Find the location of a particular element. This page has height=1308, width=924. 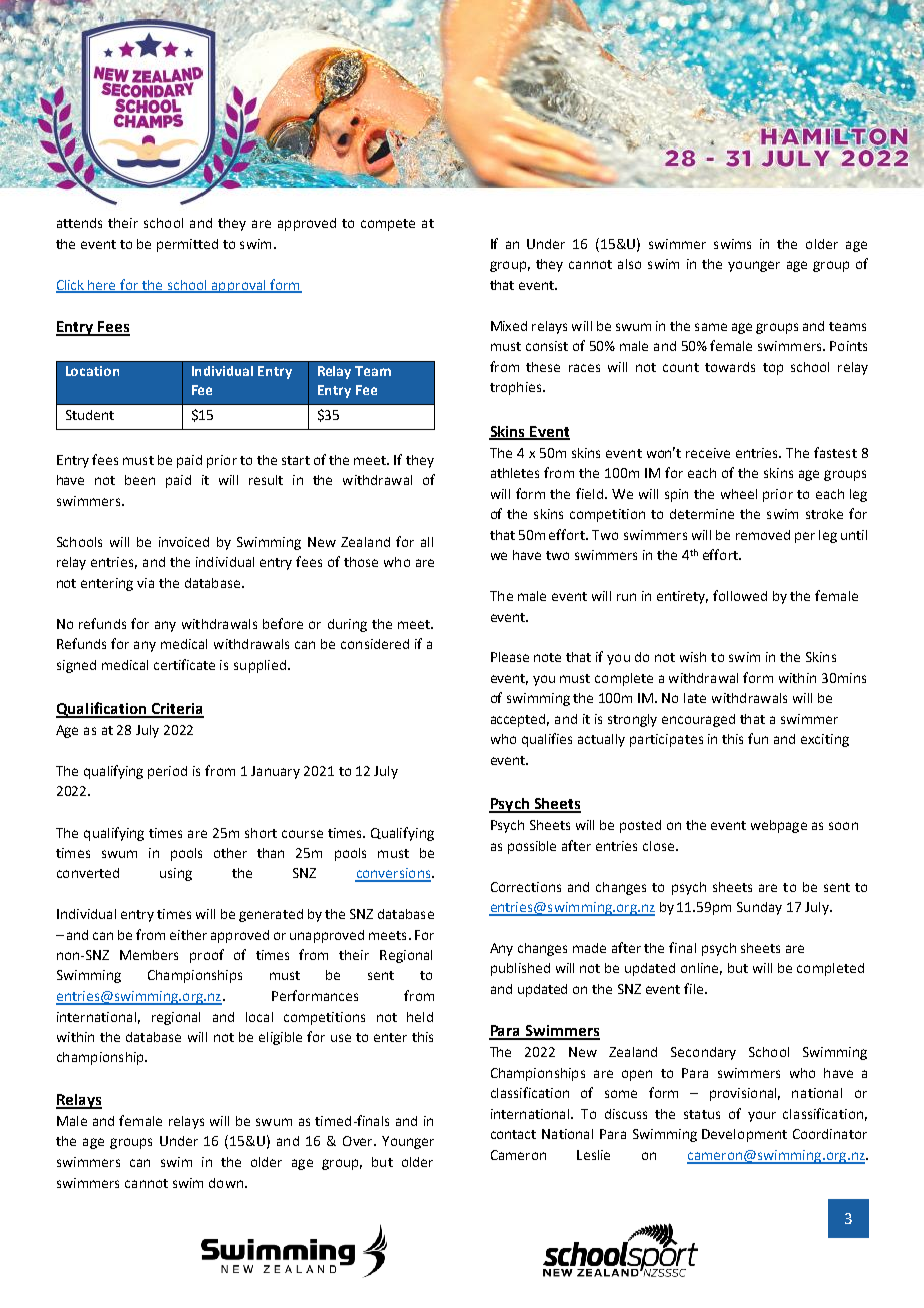

been is located at coordinates (140, 480).
